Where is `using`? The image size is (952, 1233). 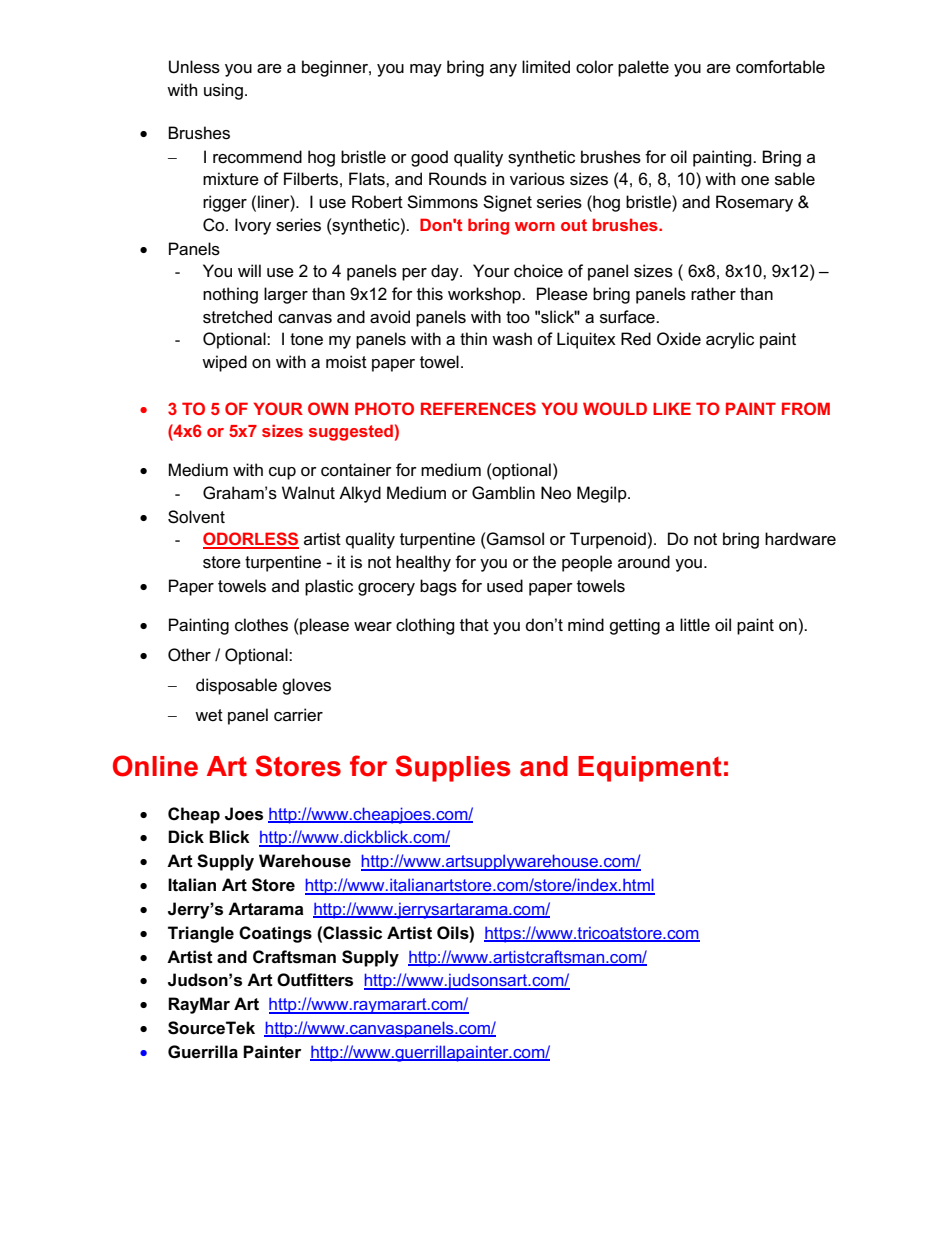
using is located at coordinates (223, 91).
